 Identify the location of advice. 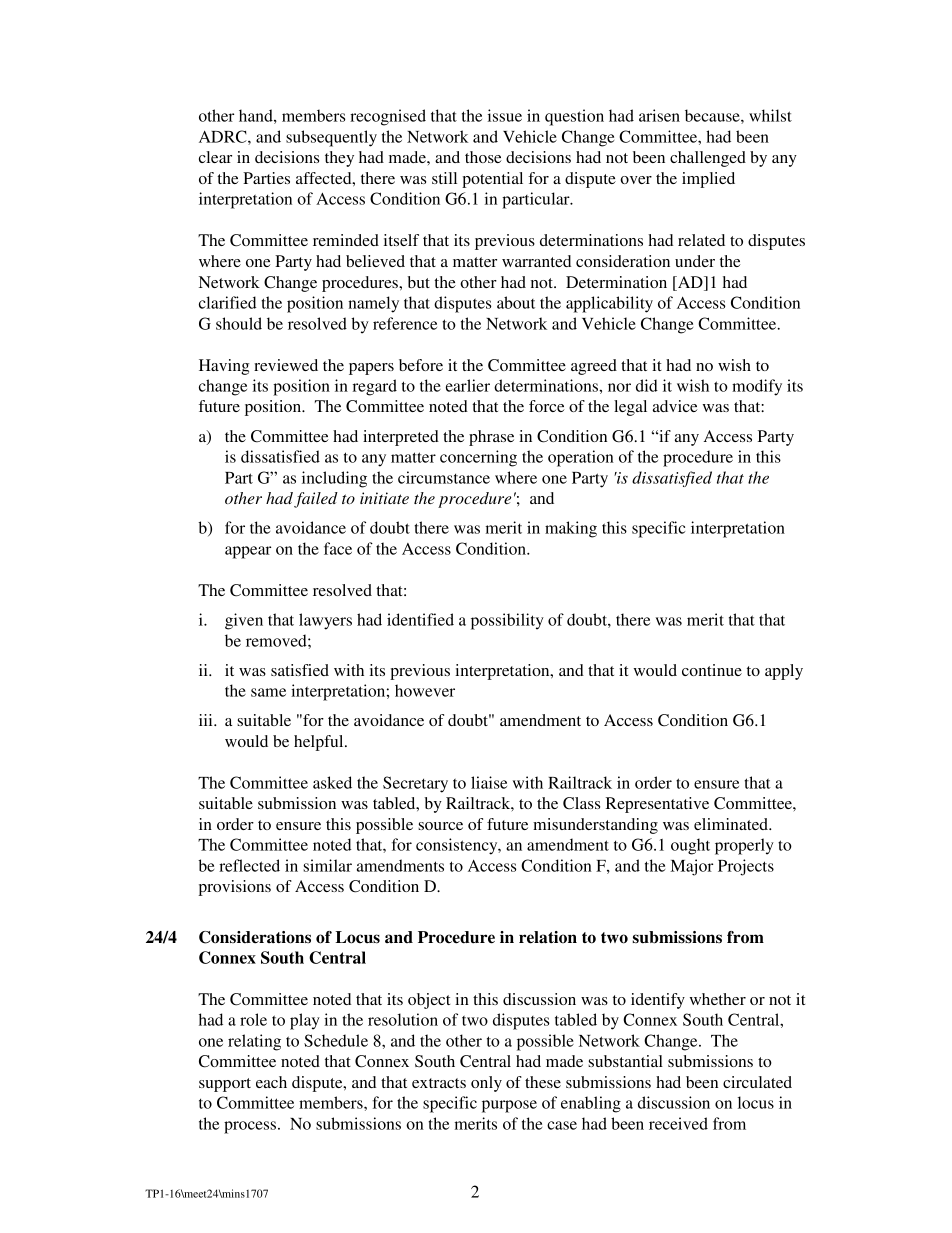
(675, 406).
